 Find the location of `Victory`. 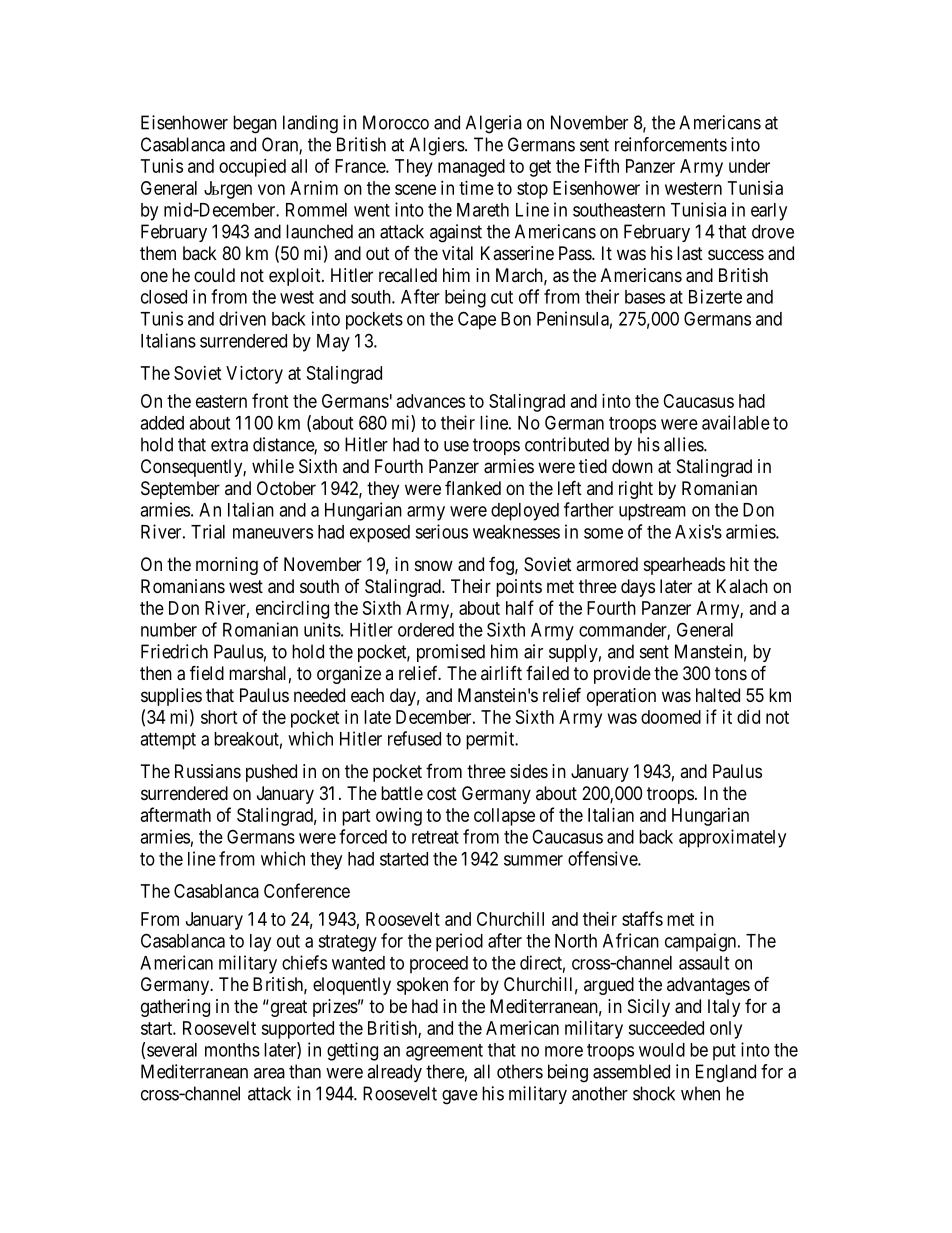

Victory is located at coordinates (254, 375).
